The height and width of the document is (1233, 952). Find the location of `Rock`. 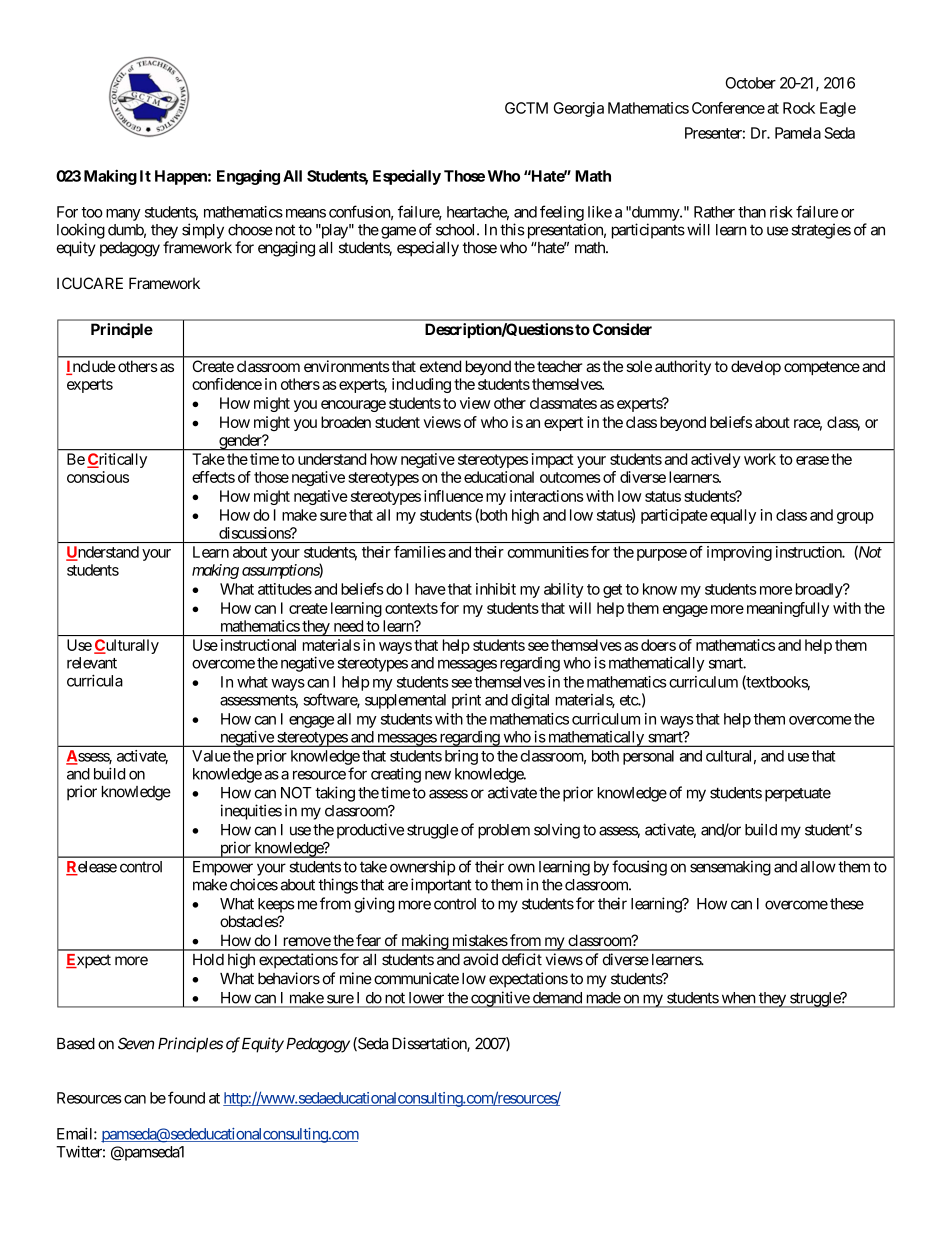

Rock is located at coordinates (799, 108).
